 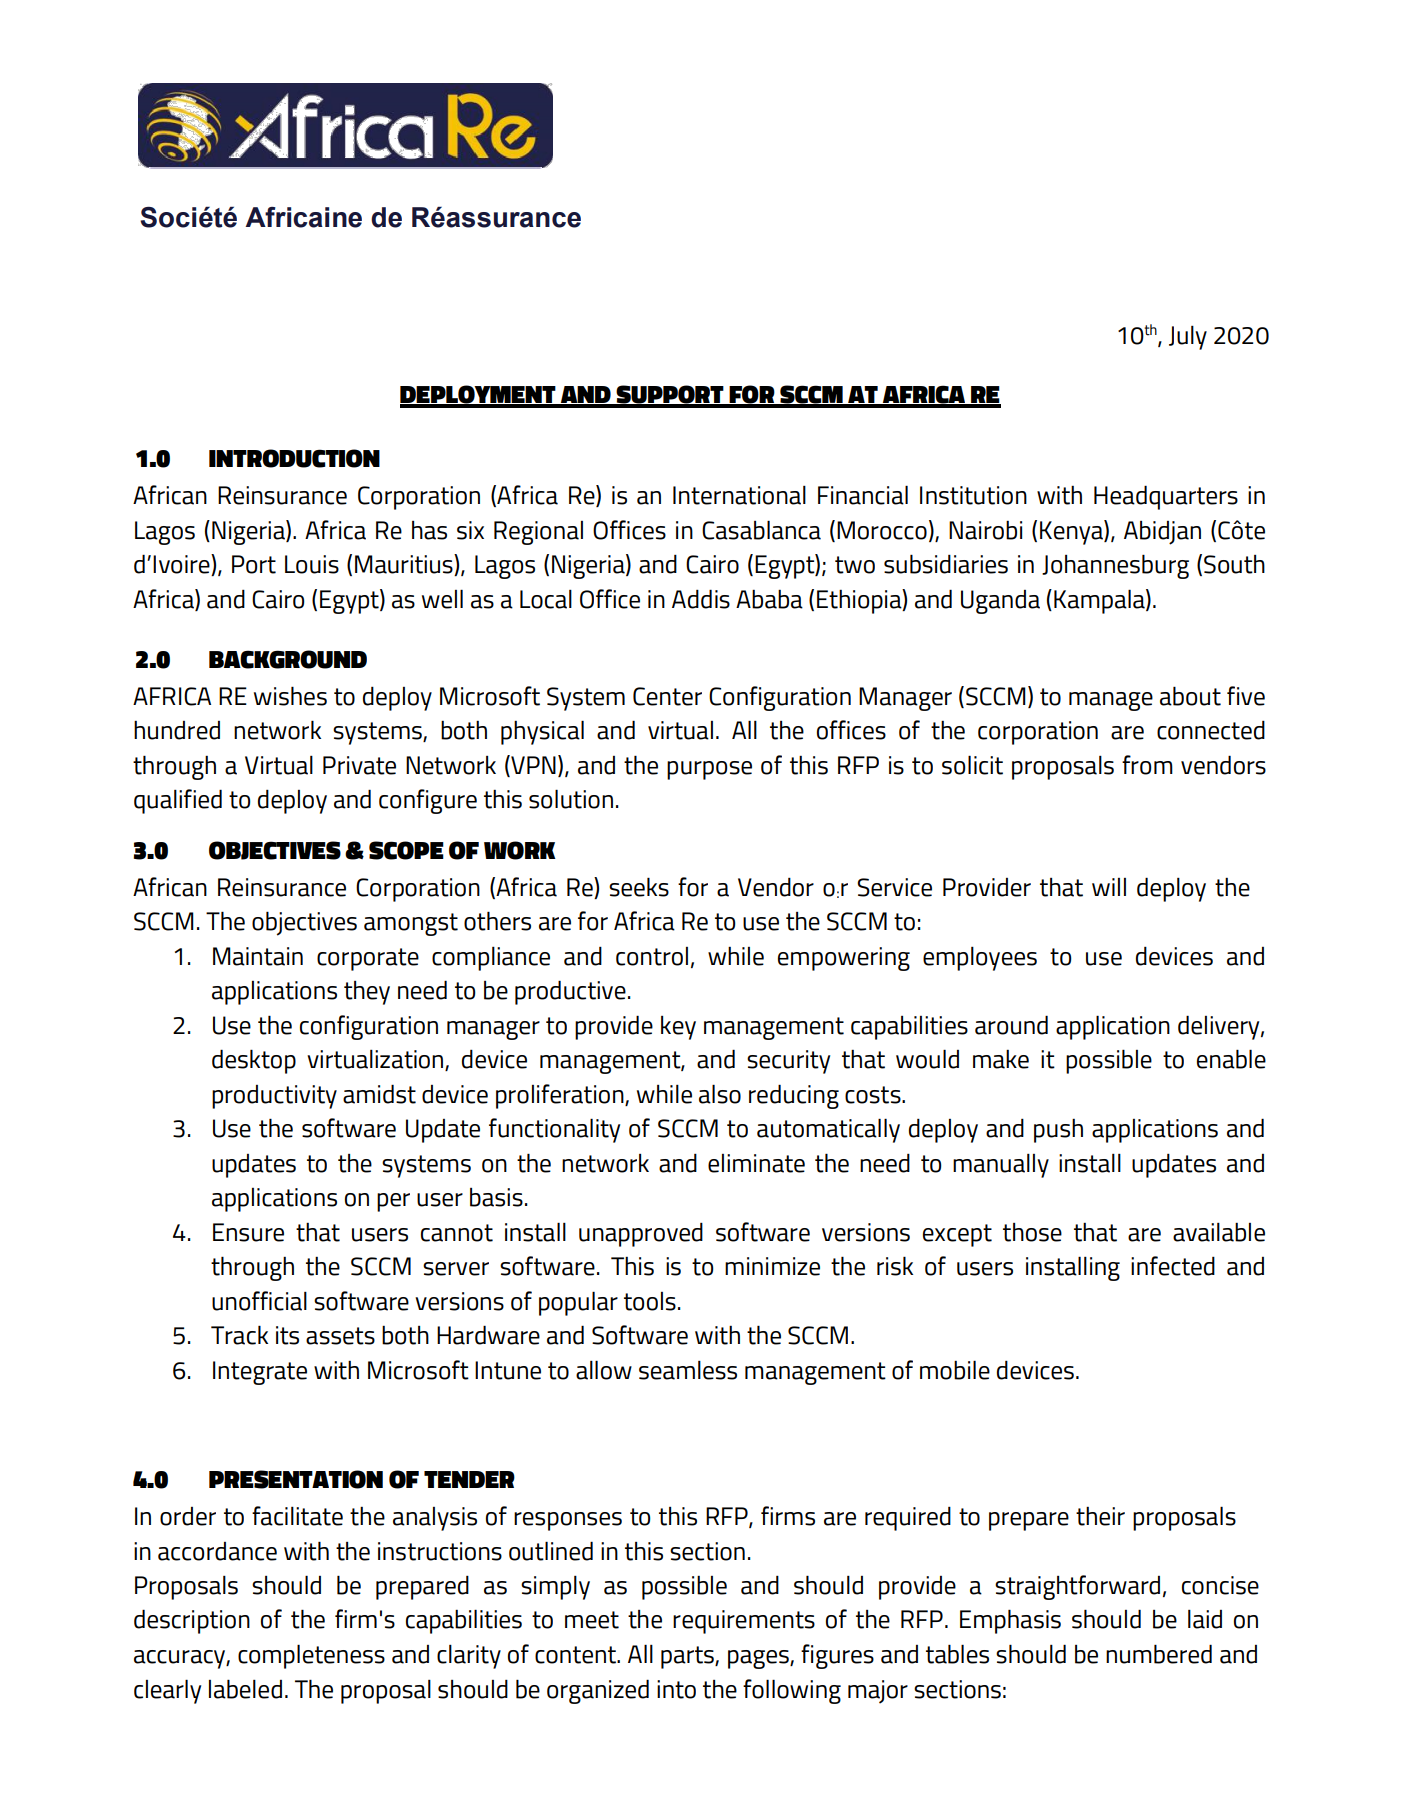 I want to click on around, so click(x=1011, y=1025).
